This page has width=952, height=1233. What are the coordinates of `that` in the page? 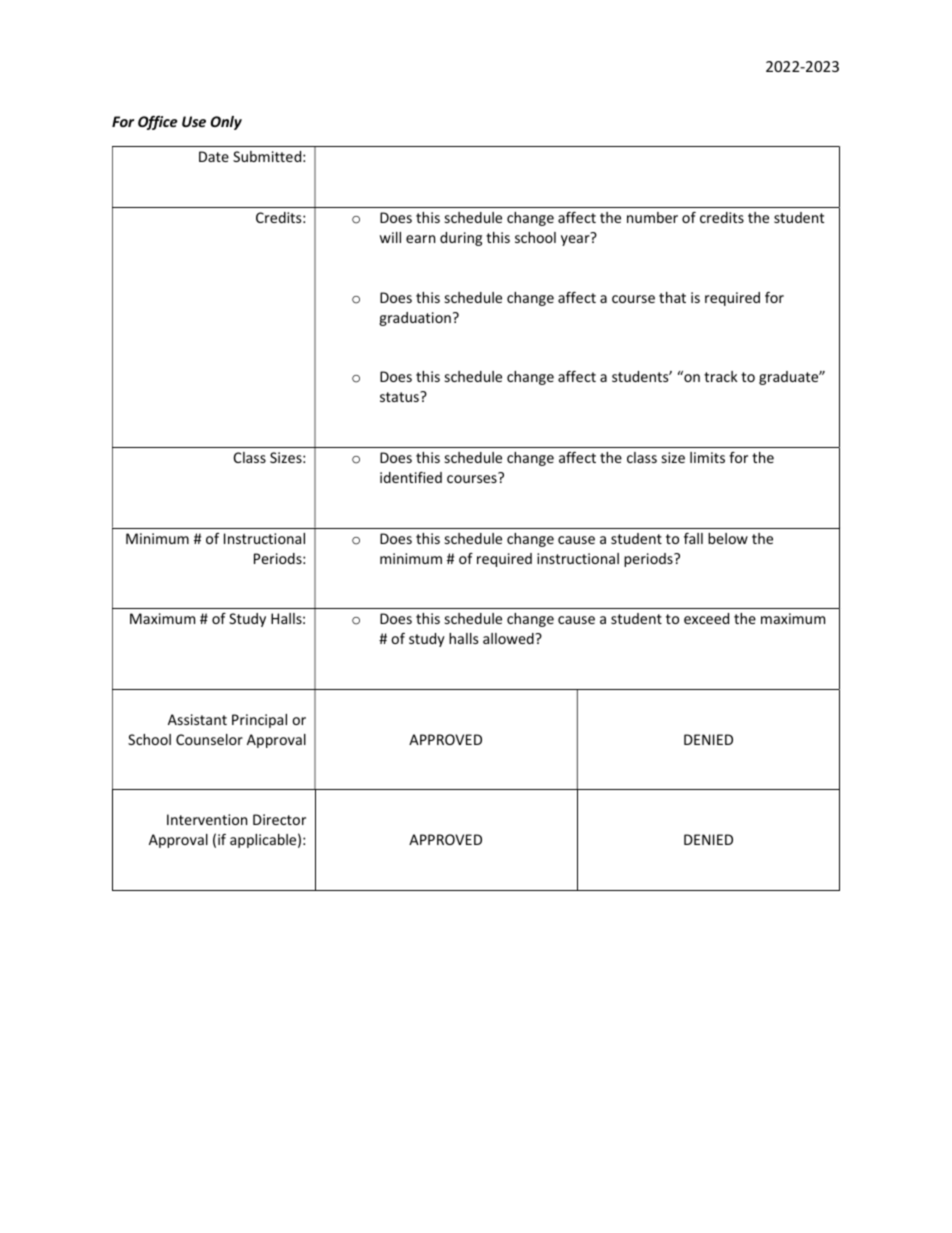 It's located at (672, 297).
